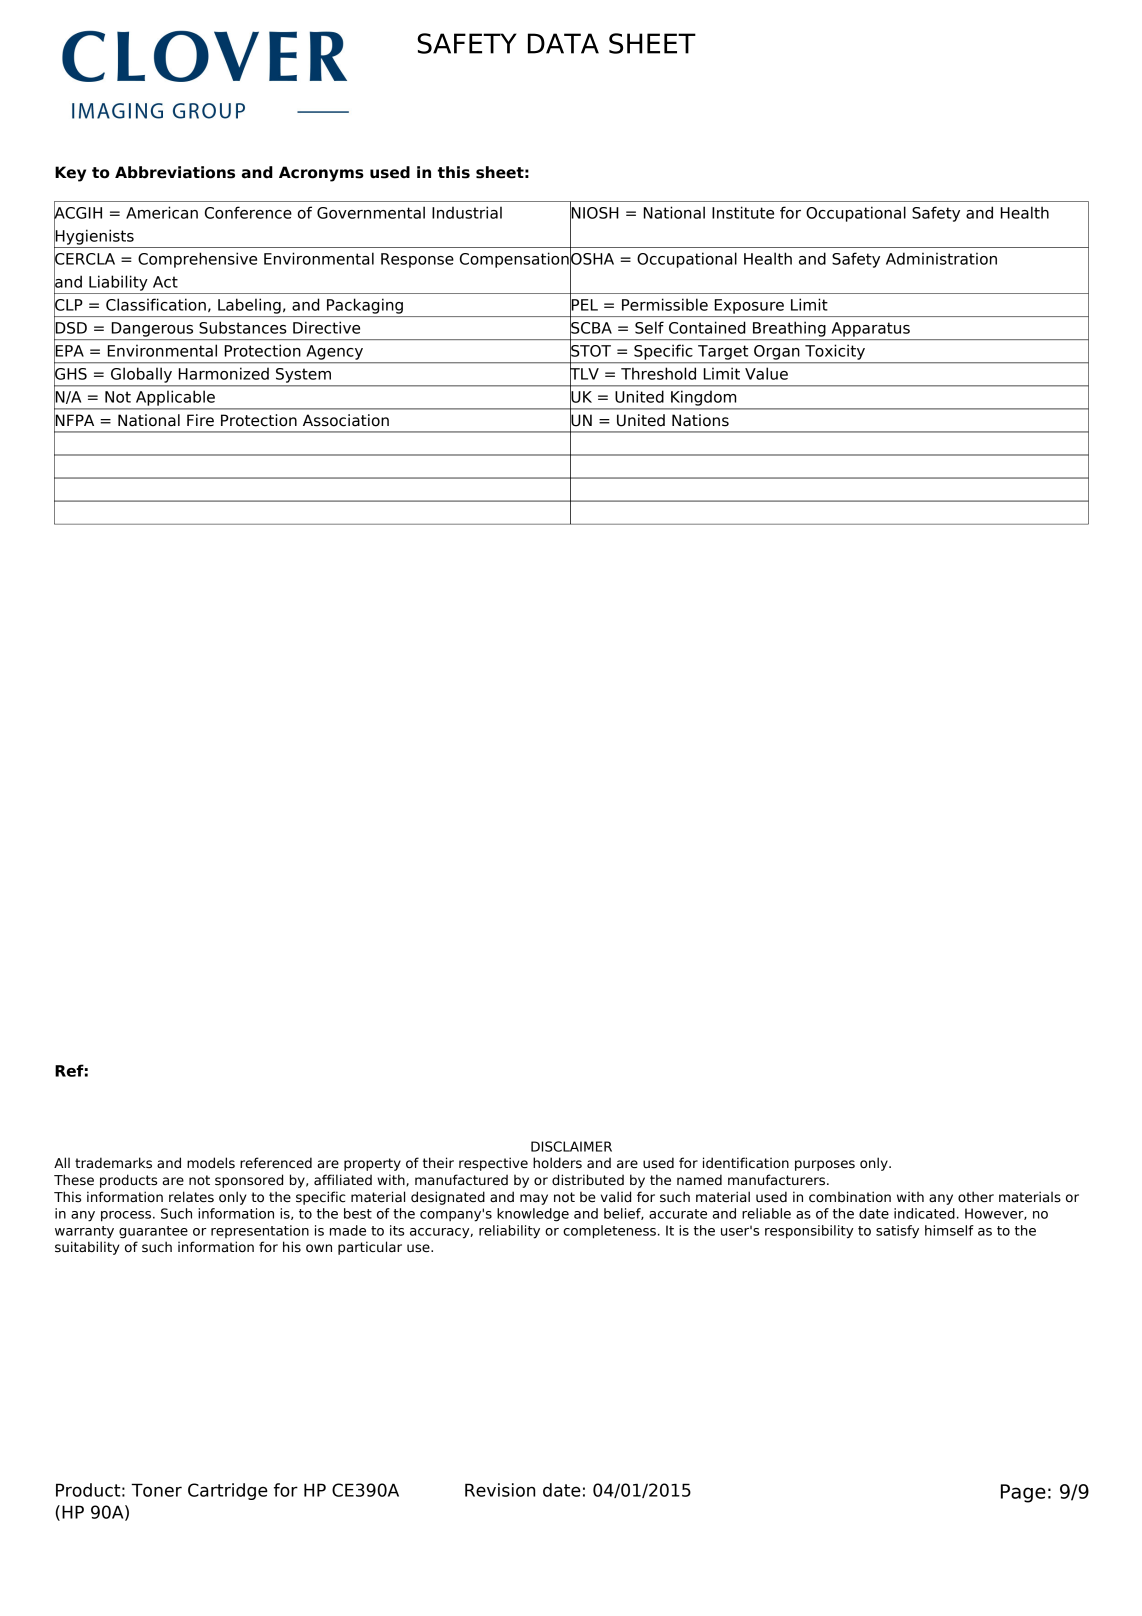 The image size is (1142, 1616). Describe the element at coordinates (835, 352) in the image. I see `Toxicity` at that location.
